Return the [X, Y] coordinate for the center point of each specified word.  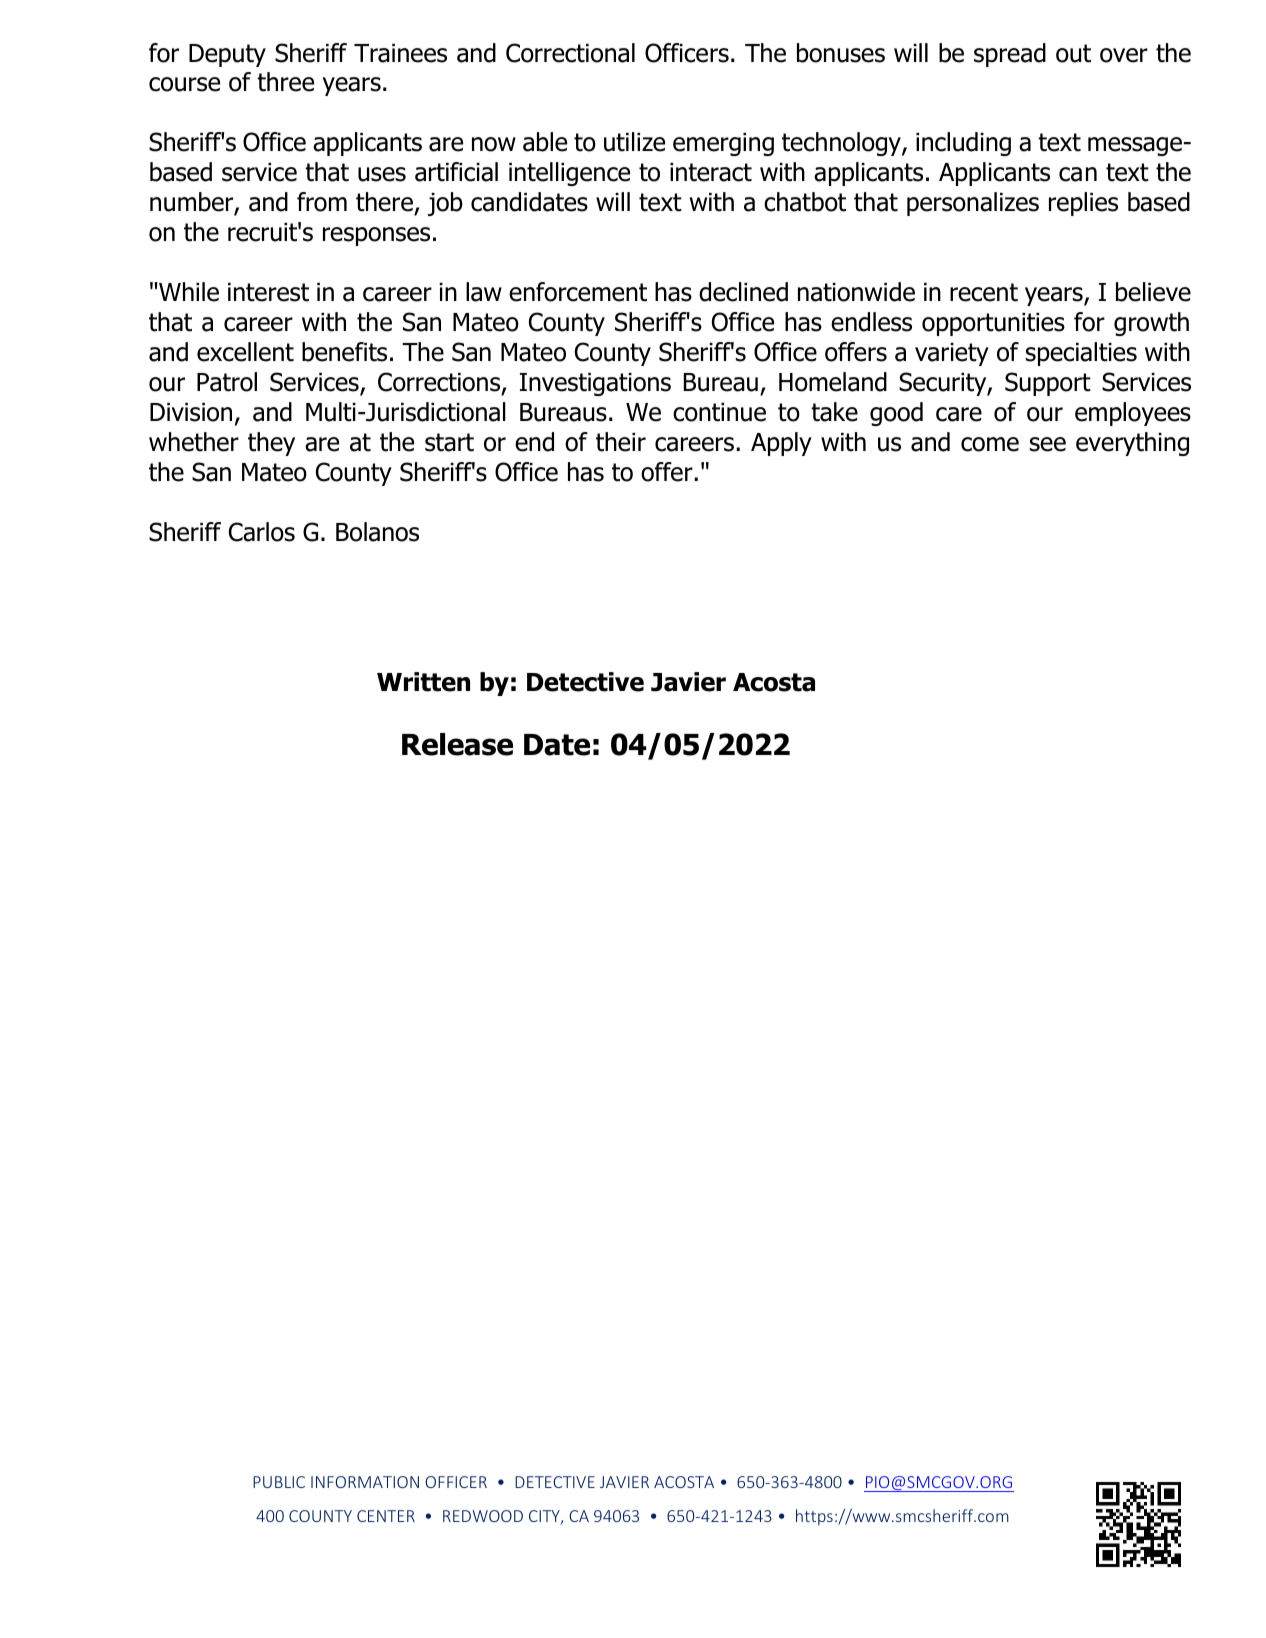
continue [719, 412]
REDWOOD [483, 1516]
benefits [344, 352]
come [990, 444]
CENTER [386, 1516]
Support [1048, 384]
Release [457, 744]
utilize [634, 142]
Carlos [262, 532]
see [1048, 444]
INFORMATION [365, 1482]
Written [423, 682]
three [285, 82]
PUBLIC [279, 1482]
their [621, 442]
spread [1010, 55]
